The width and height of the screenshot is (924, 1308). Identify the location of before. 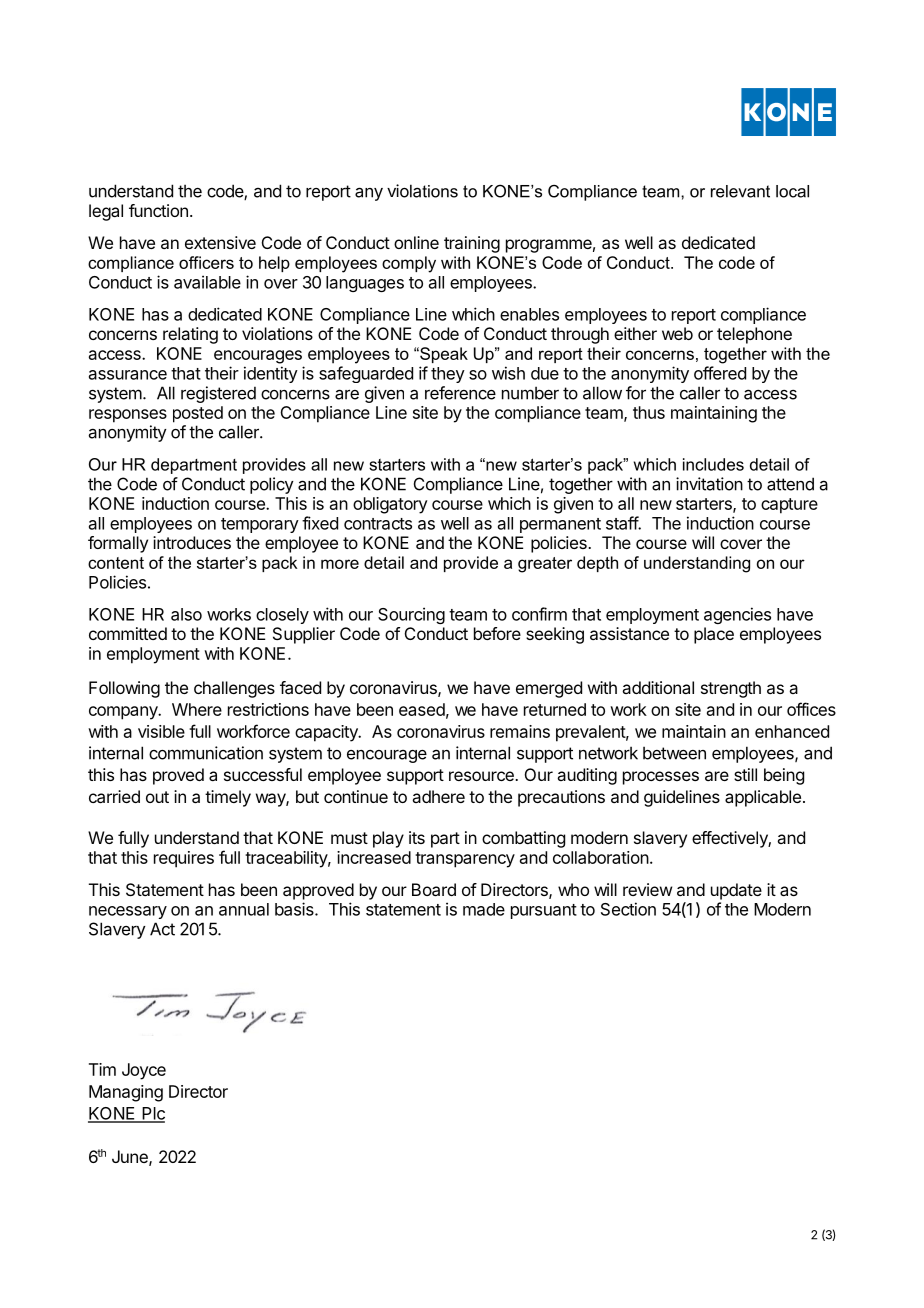
(497, 633).
